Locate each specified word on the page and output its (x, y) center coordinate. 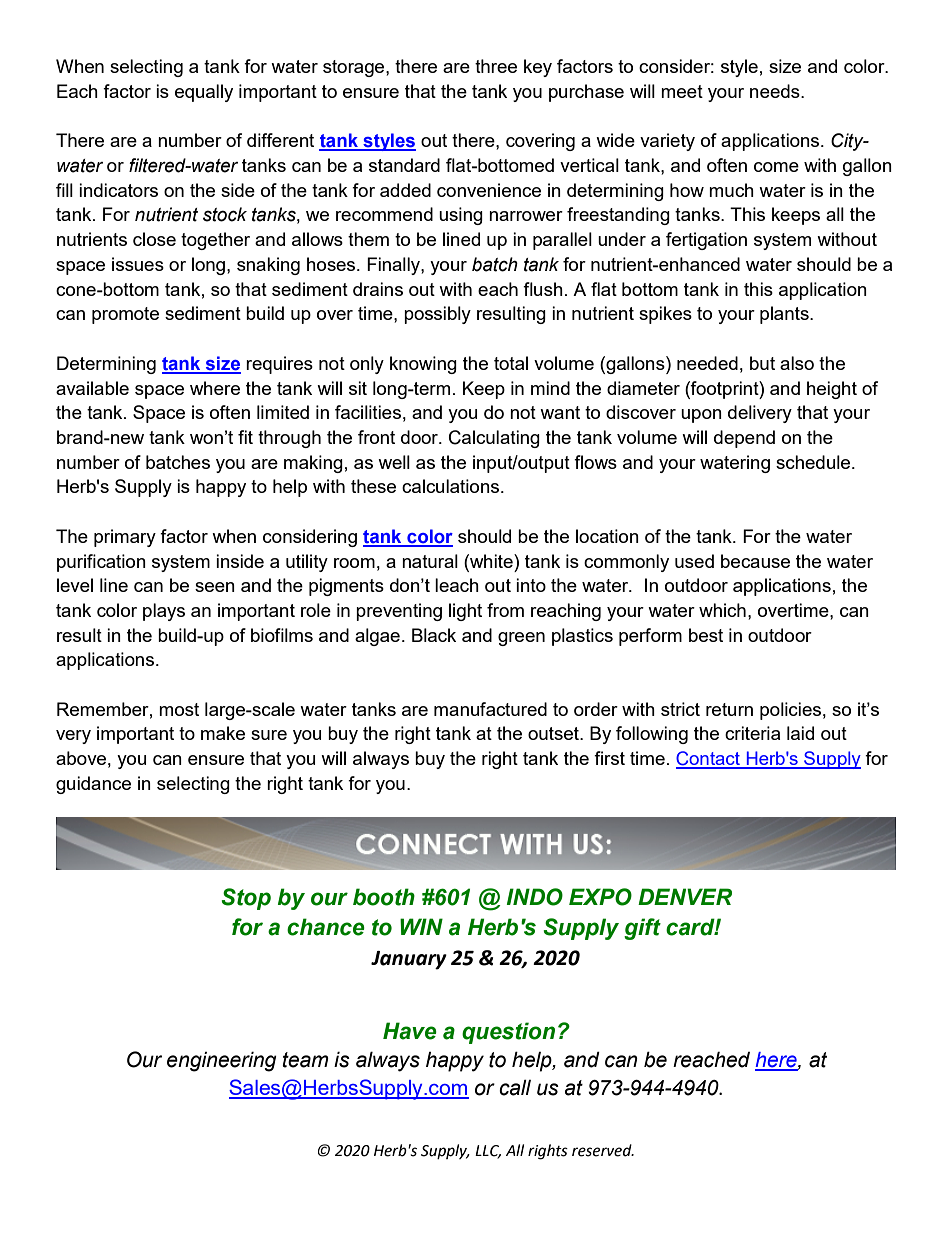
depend (744, 439)
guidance (93, 785)
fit (245, 437)
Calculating (494, 439)
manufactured (490, 709)
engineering (222, 1062)
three (496, 66)
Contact (709, 759)
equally (204, 93)
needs (776, 91)
